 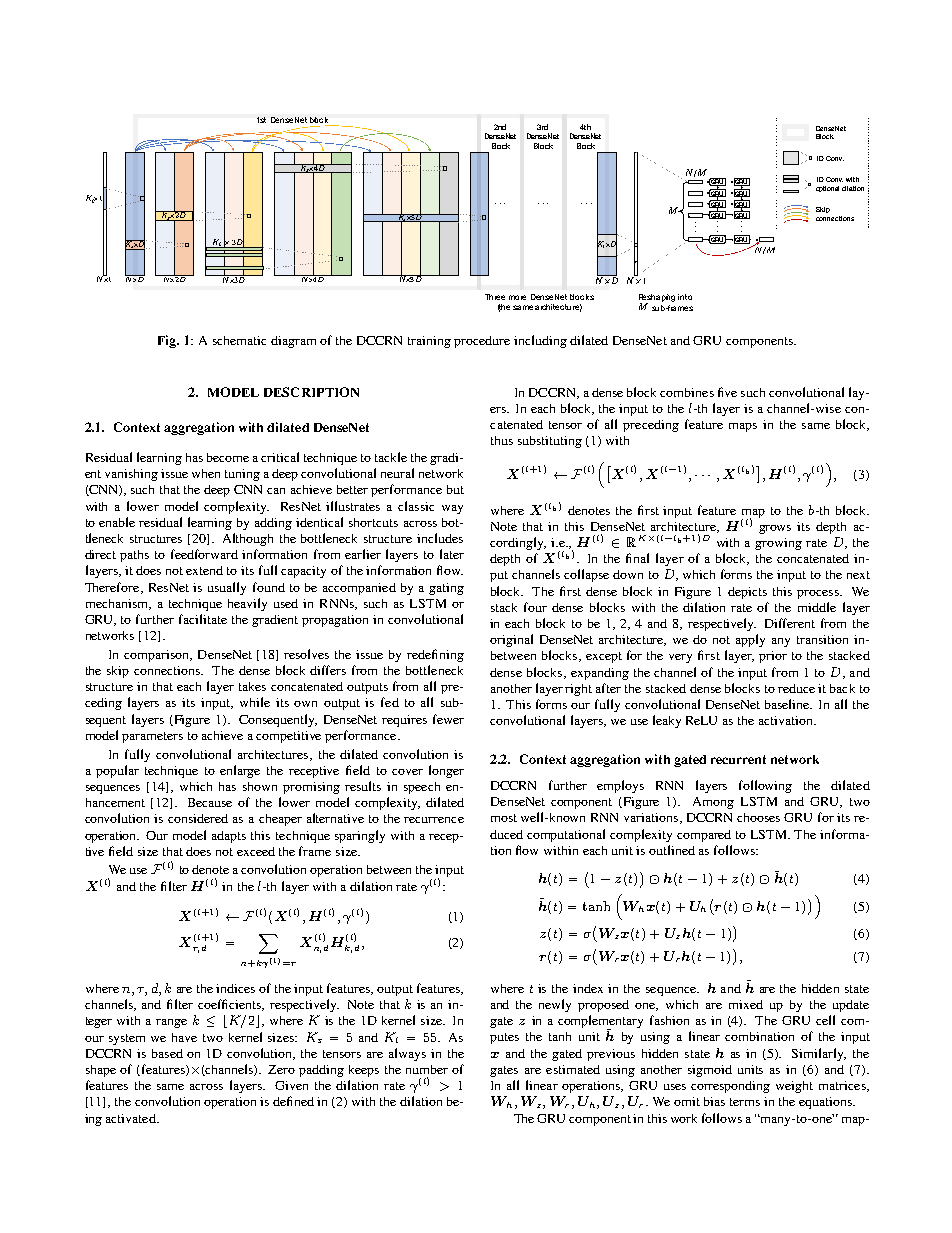 What do you see at coordinates (685, 297) in the page?
I see `into` at bounding box center [685, 297].
